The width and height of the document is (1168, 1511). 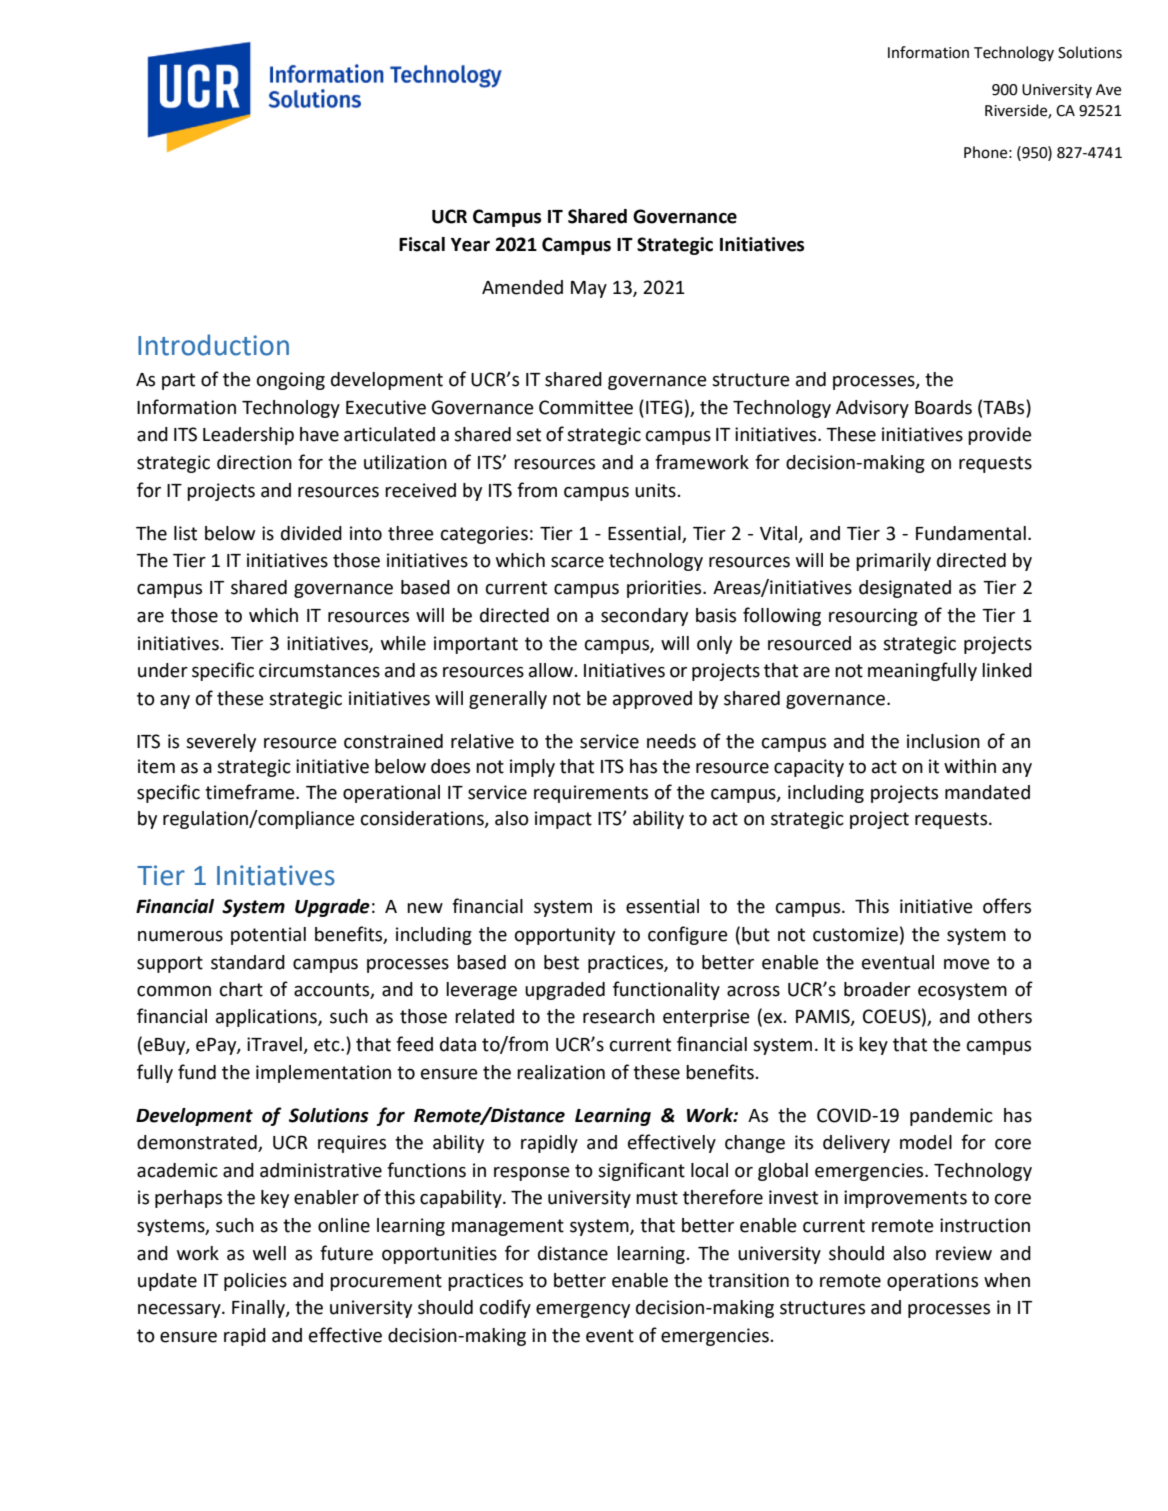 I want to click on potential, so click(x=268, y=936).
